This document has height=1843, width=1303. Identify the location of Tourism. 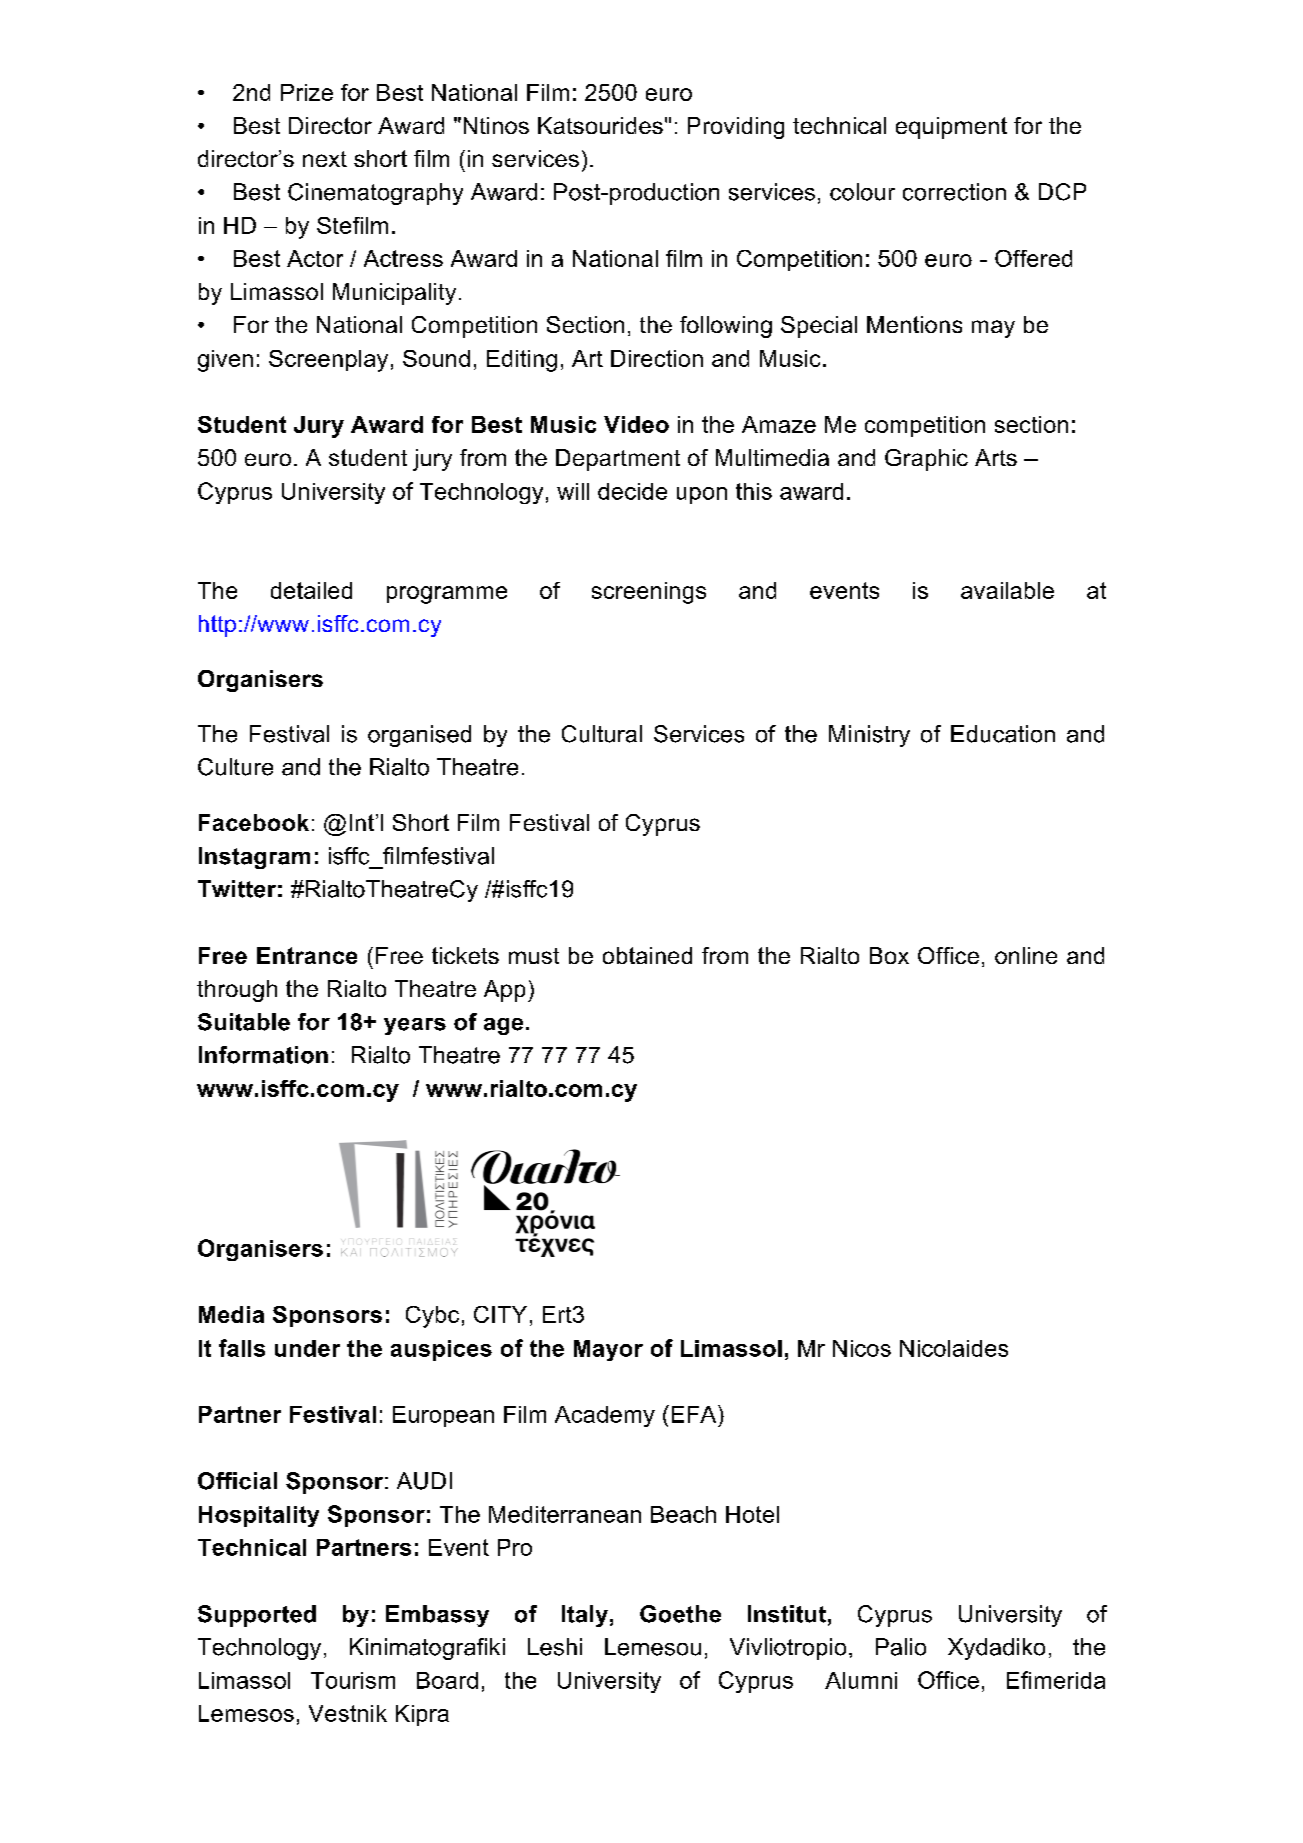
(353, 1680).
